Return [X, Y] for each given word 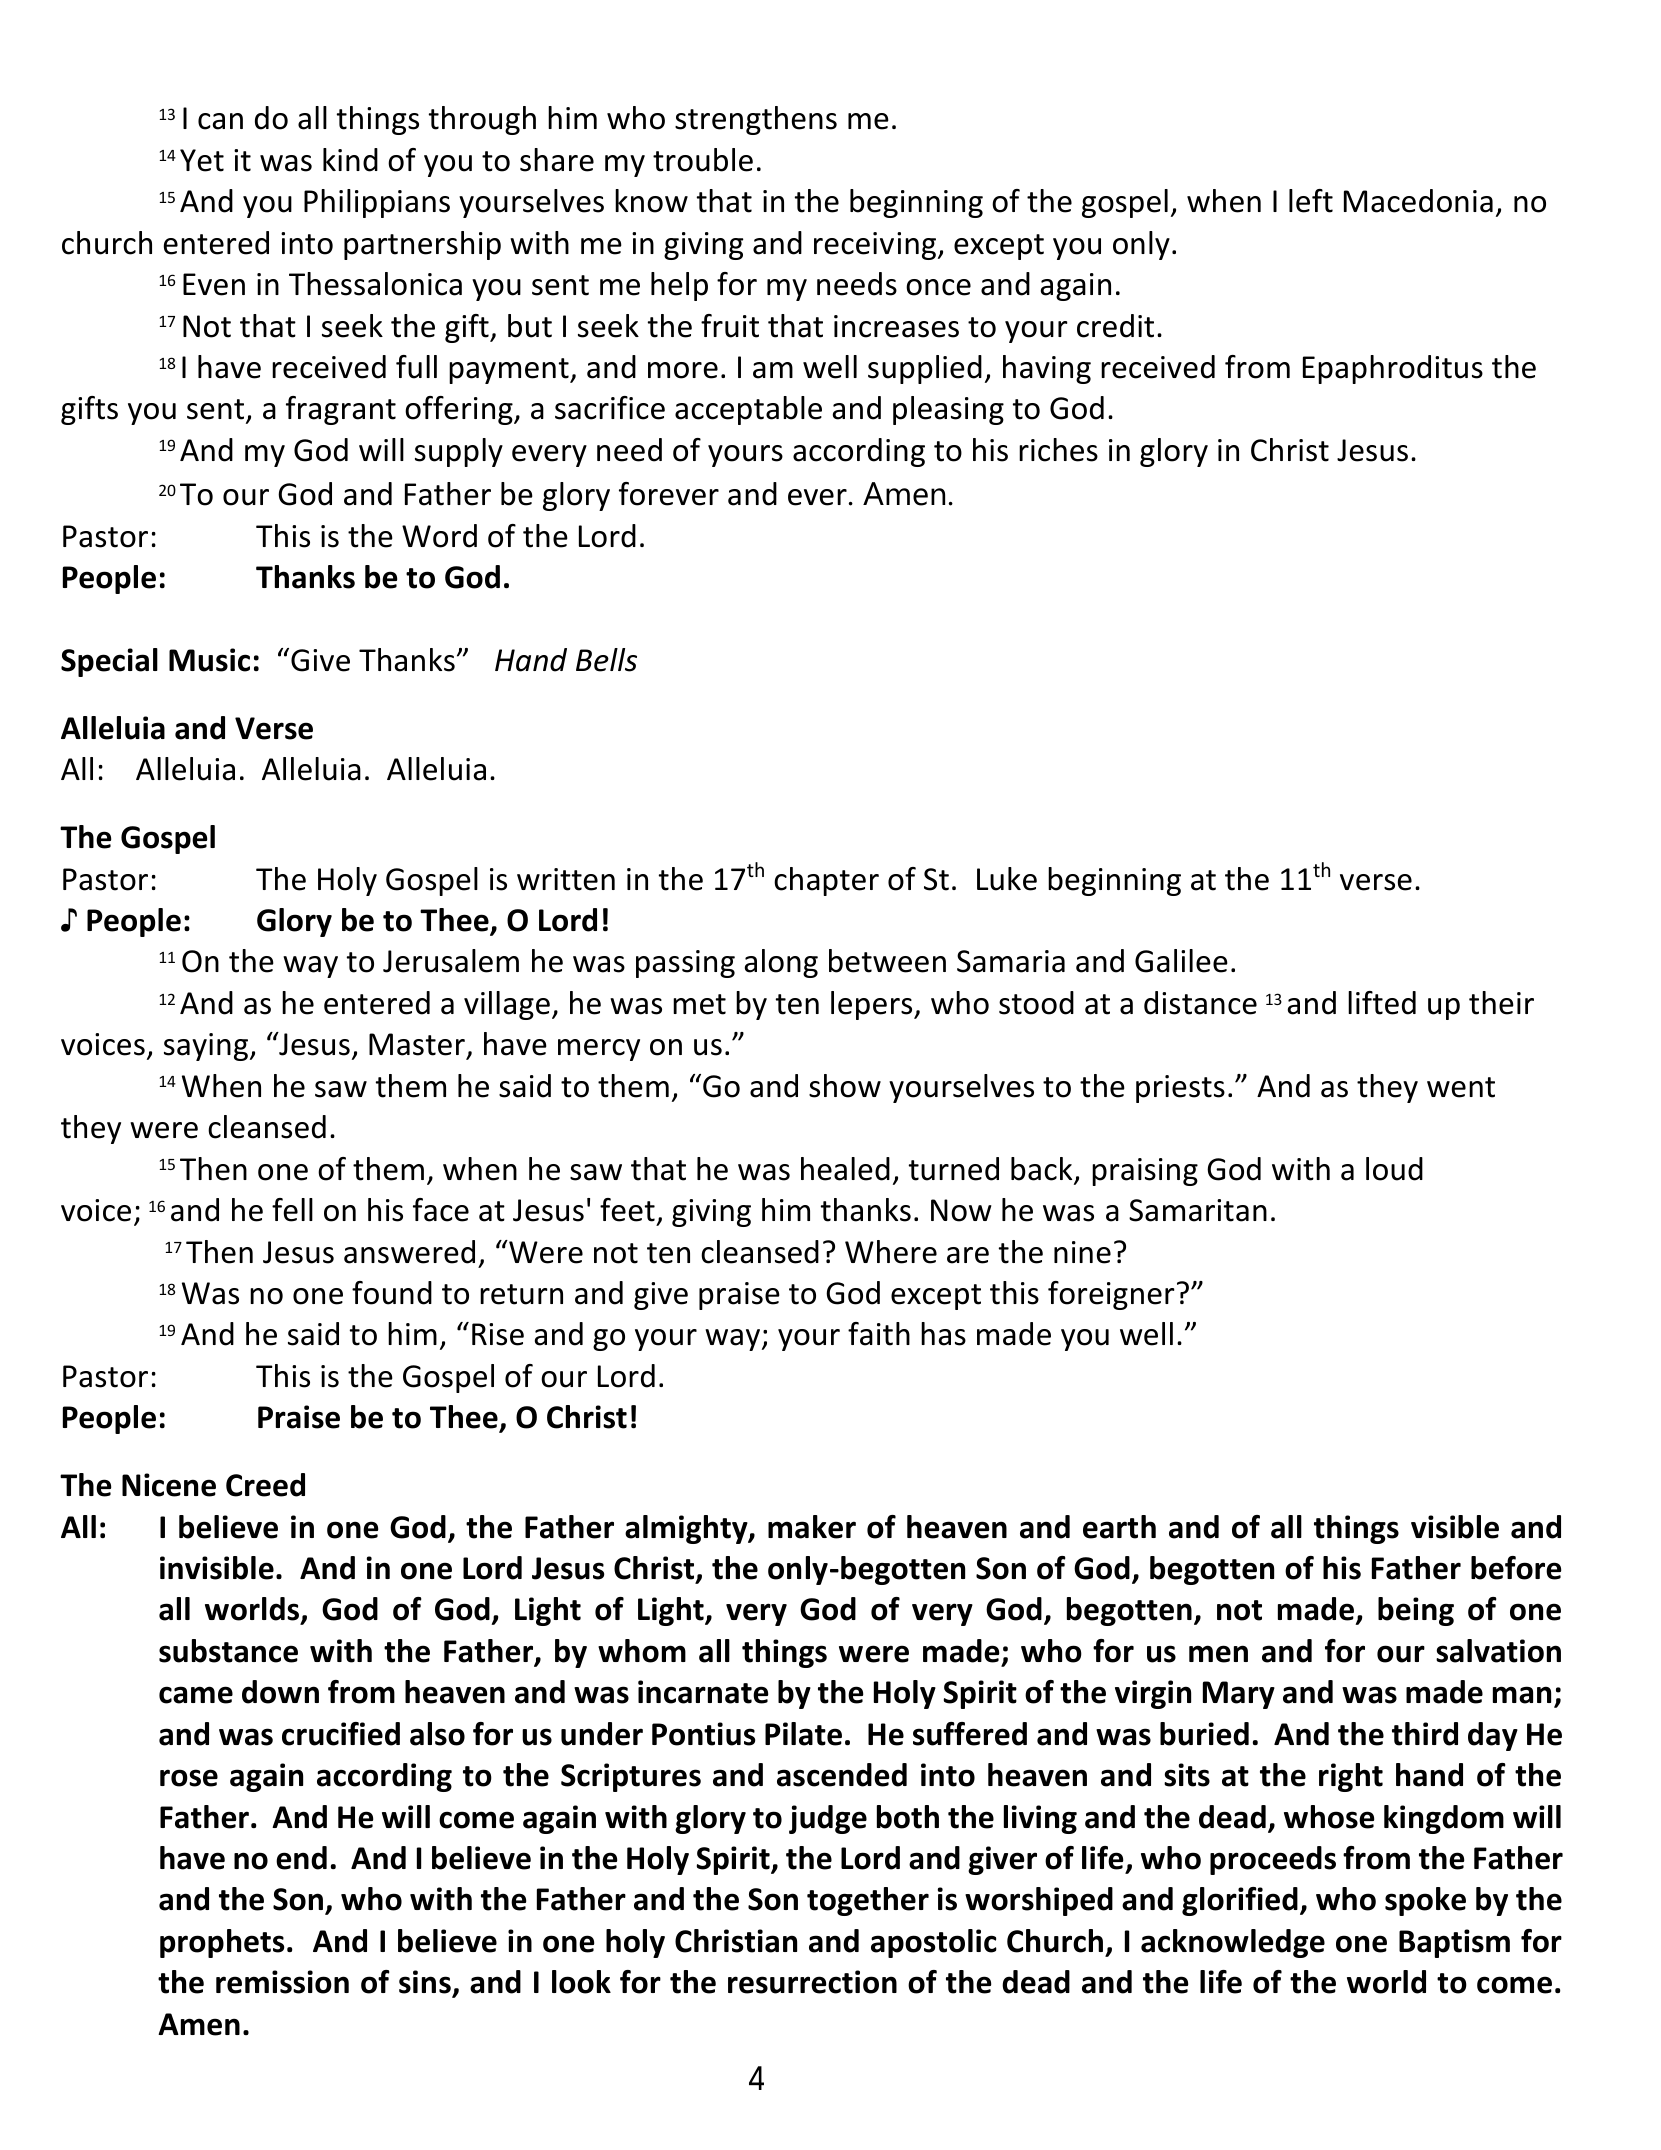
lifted [1382, 1003]
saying [207, 1047]
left [1311, 201]
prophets [222, 1943]
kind [350, 160]
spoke [1425, 1901]
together [868, 1901]
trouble [703, 160]
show [845, 1086]
